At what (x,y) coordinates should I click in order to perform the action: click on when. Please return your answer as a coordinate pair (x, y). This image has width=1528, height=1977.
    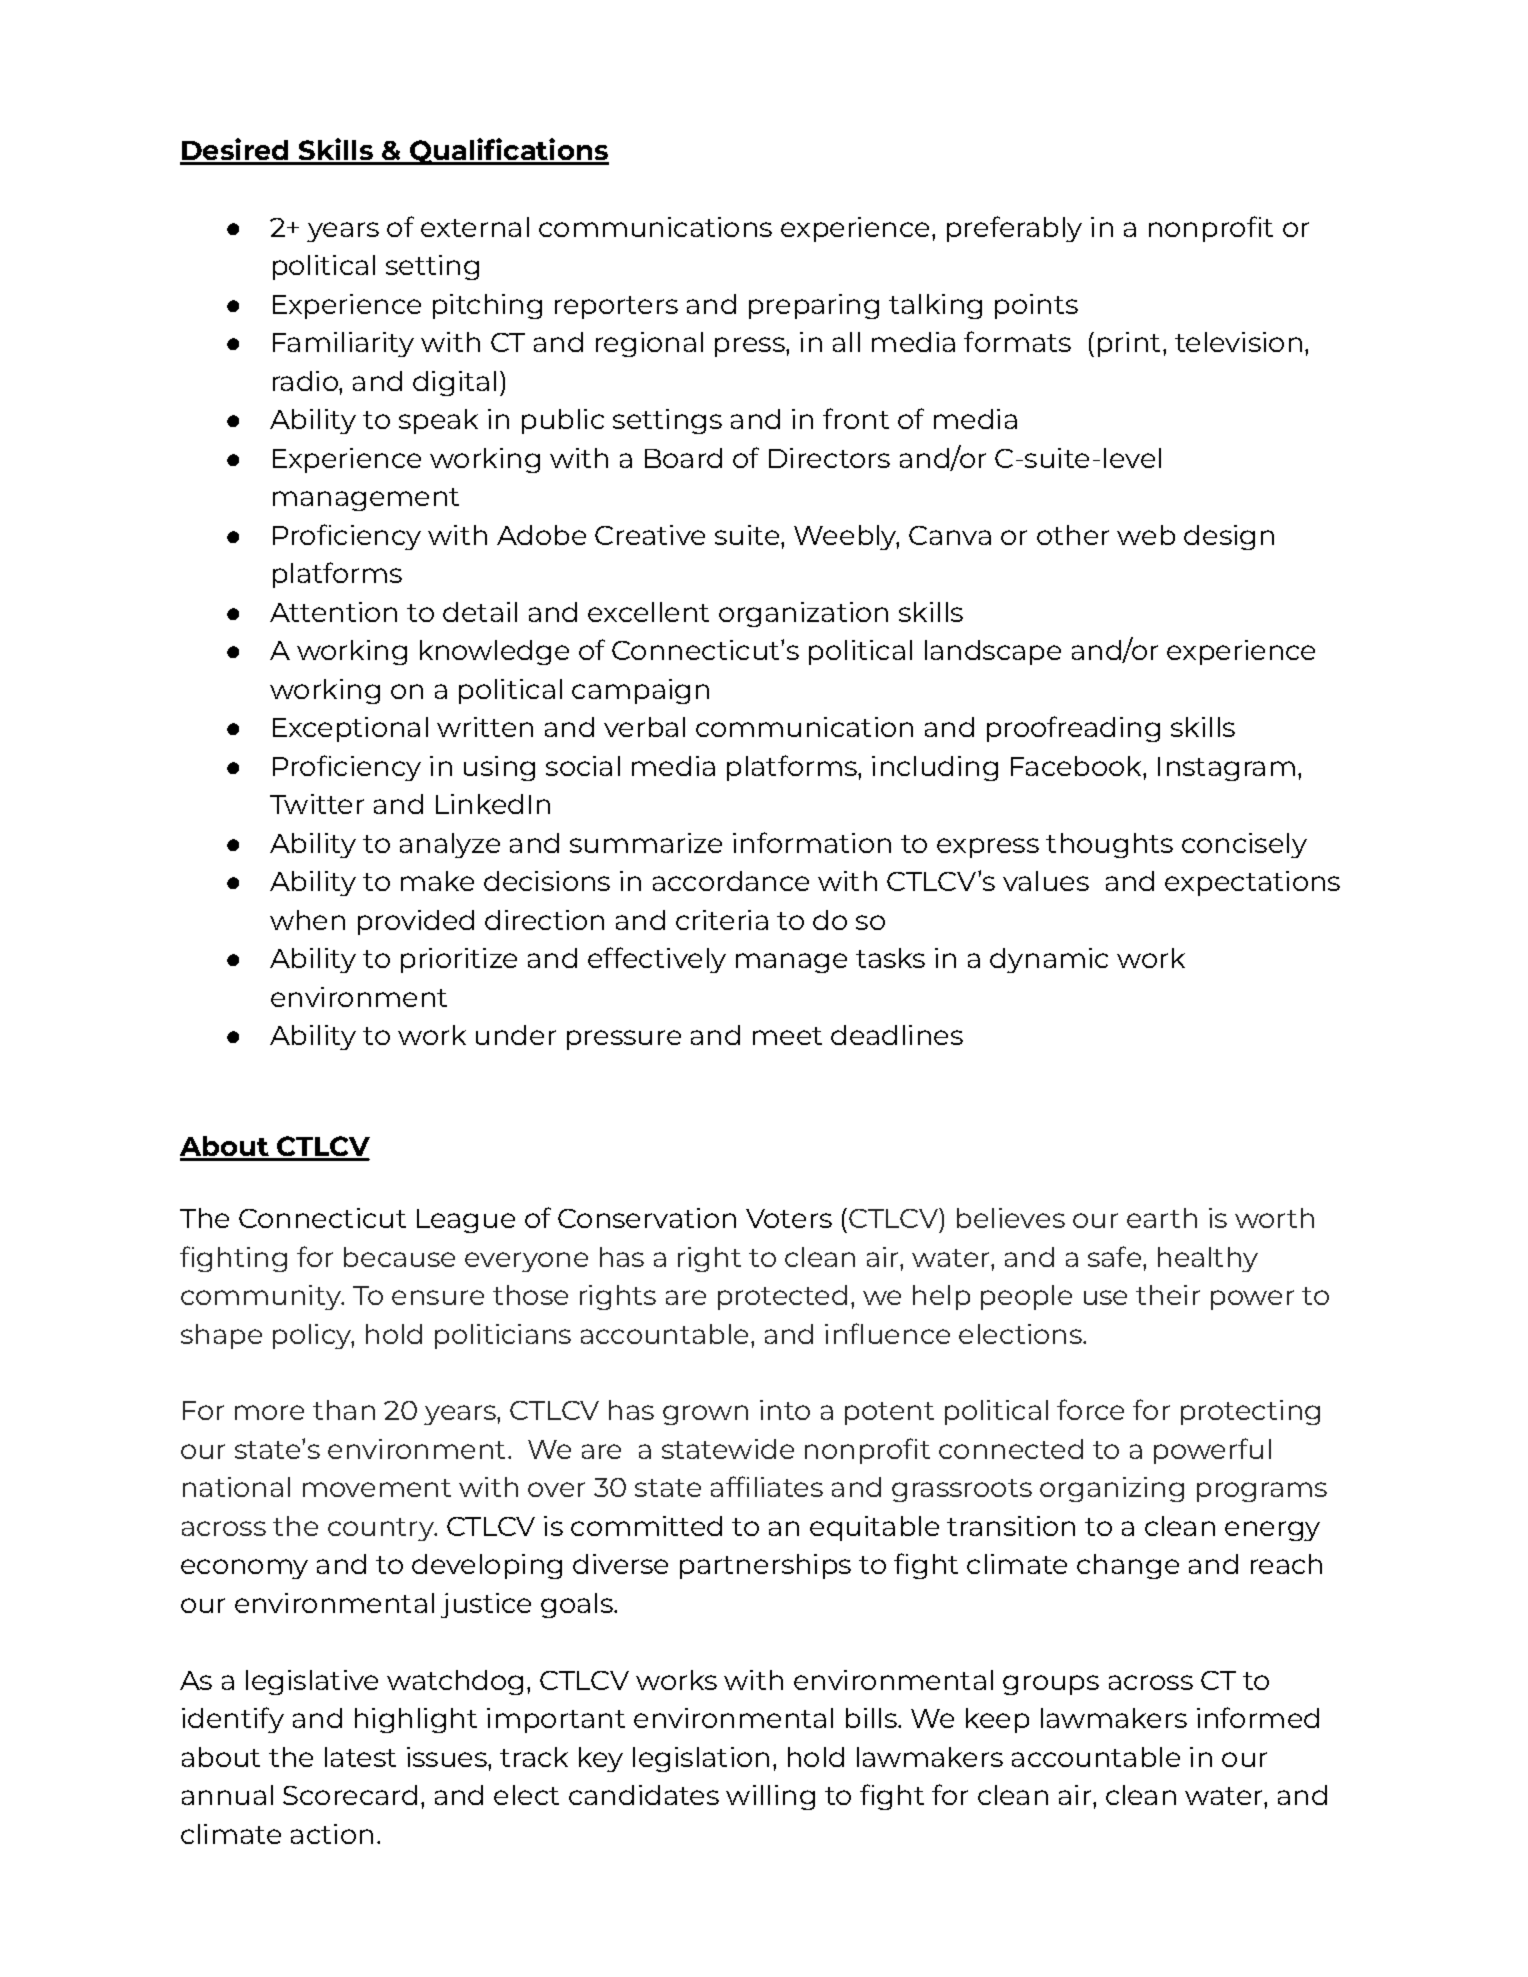
    Looking at the image, I should click on (307, 920).
